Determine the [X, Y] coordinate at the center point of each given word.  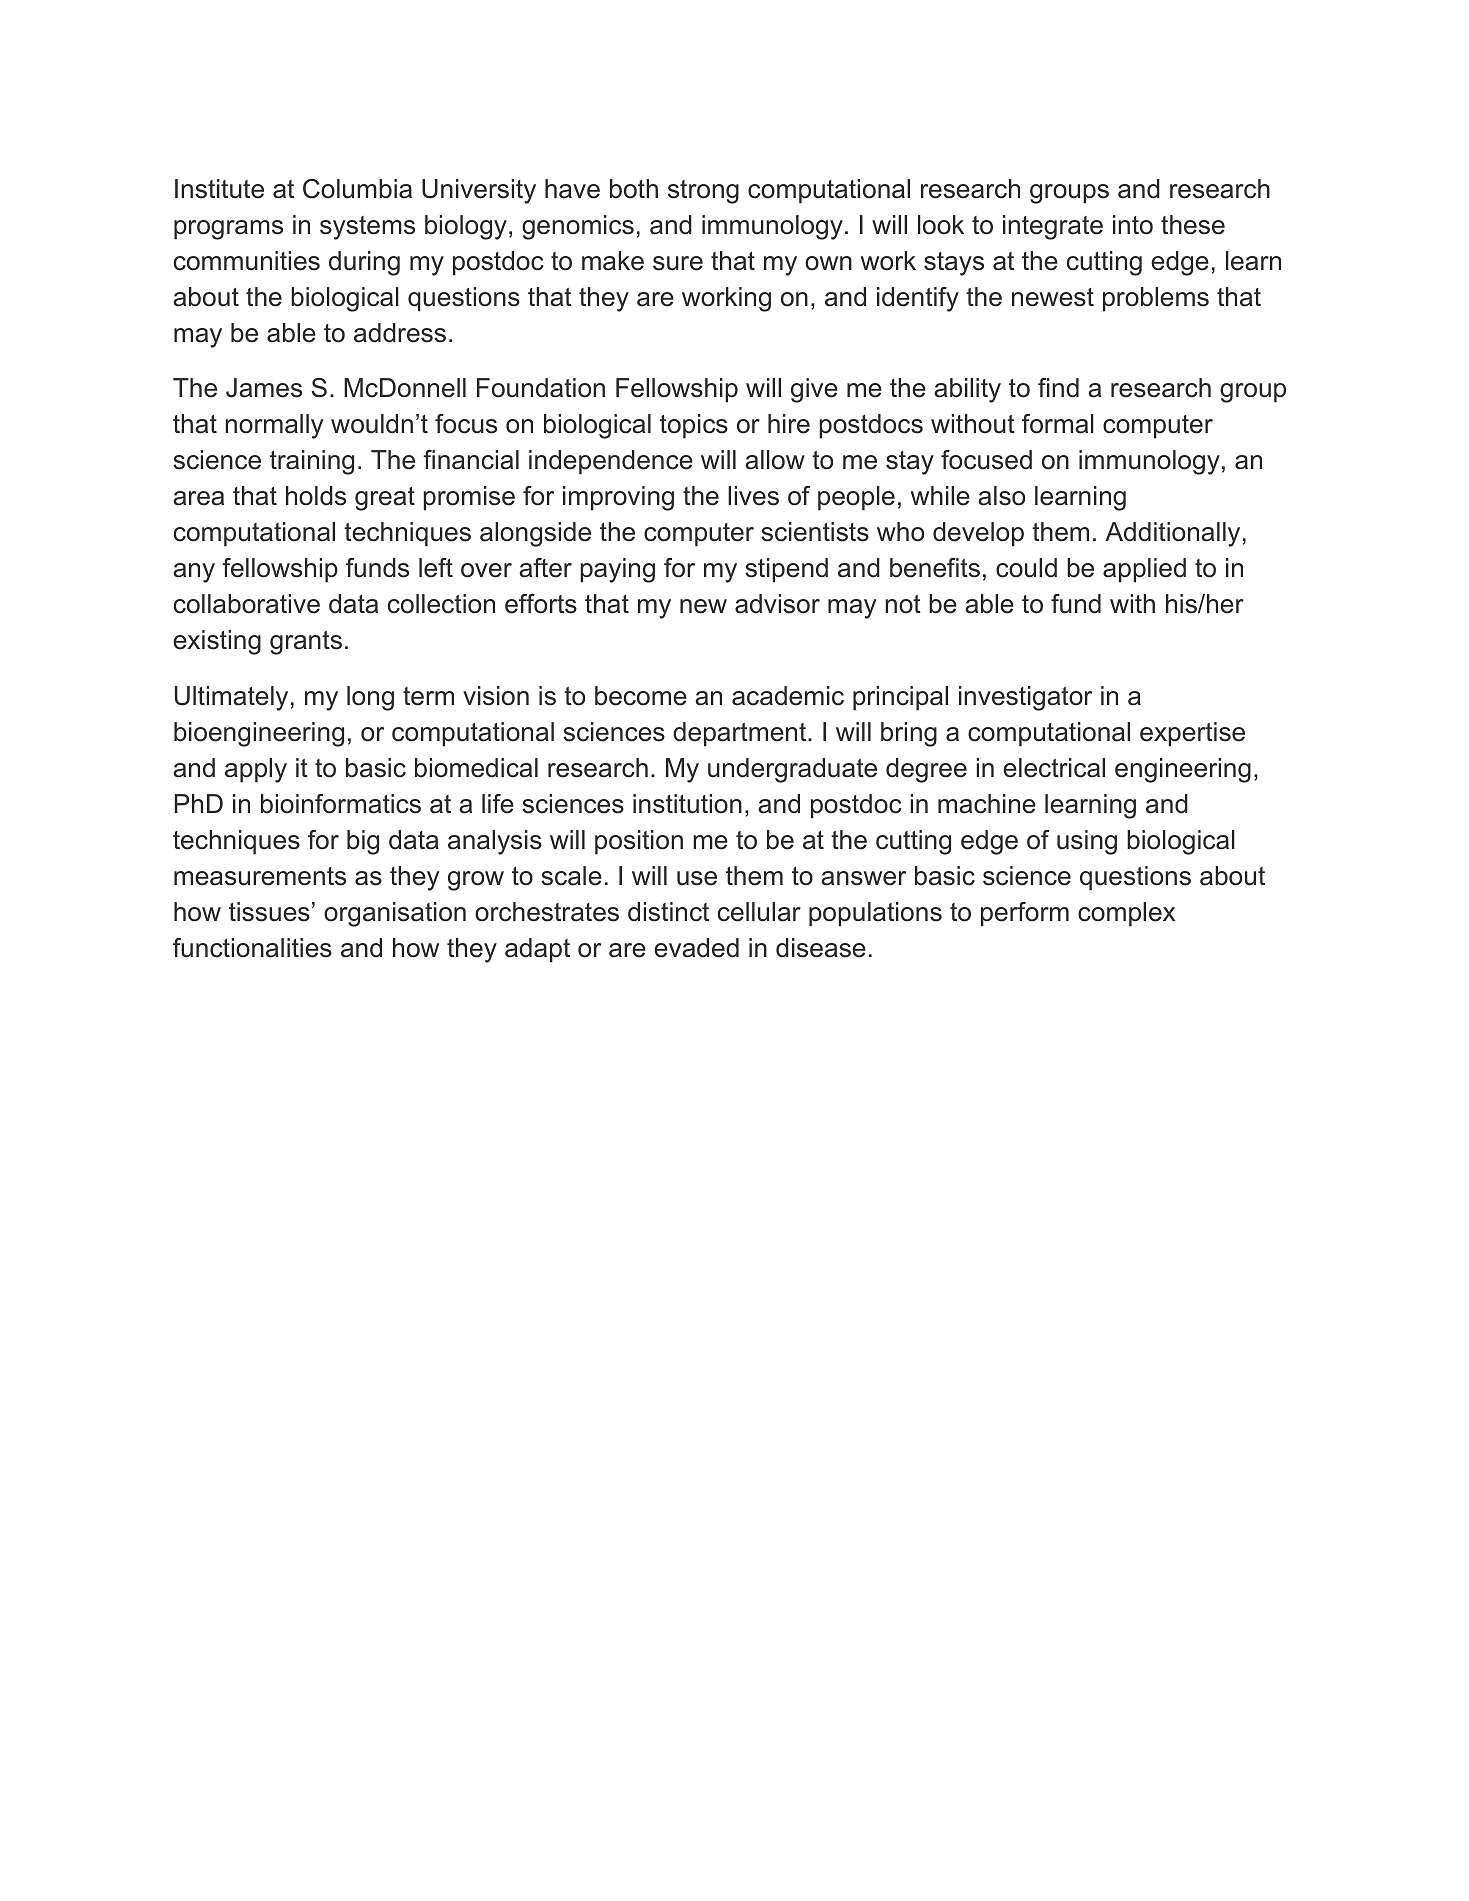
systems [367, 228]
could [1026, 568]
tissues [269, 912]
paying [617, 570]
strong [703, 192]
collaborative [247, 604]
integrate [1053, 227]
